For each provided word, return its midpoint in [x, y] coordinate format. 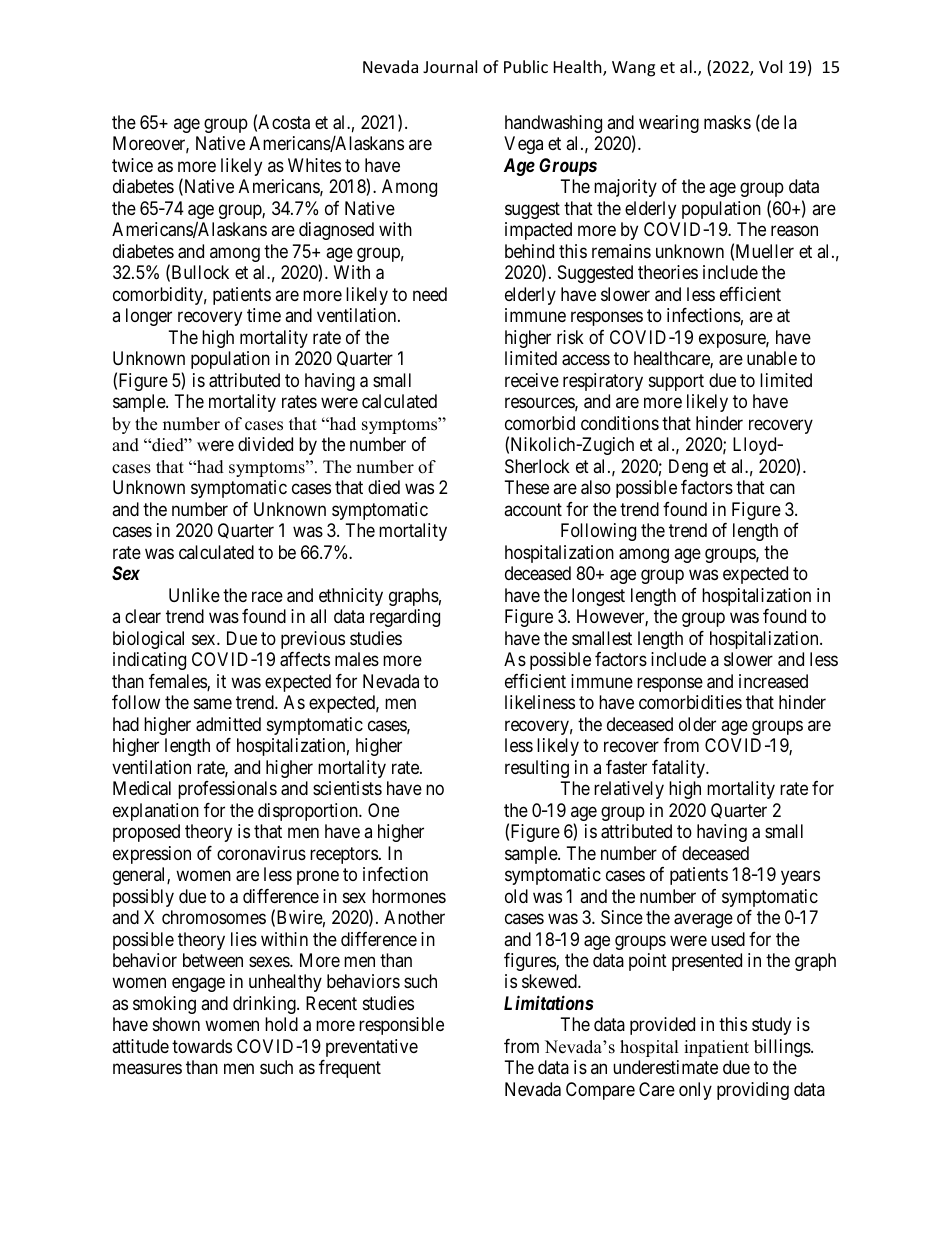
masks [727, 122]
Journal [450, 66]
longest [598, 597]
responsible [401, 1026]
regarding [405, 618]
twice [132, 165]
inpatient [716, 1048]
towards [202, 1046]
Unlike [194, 595]
